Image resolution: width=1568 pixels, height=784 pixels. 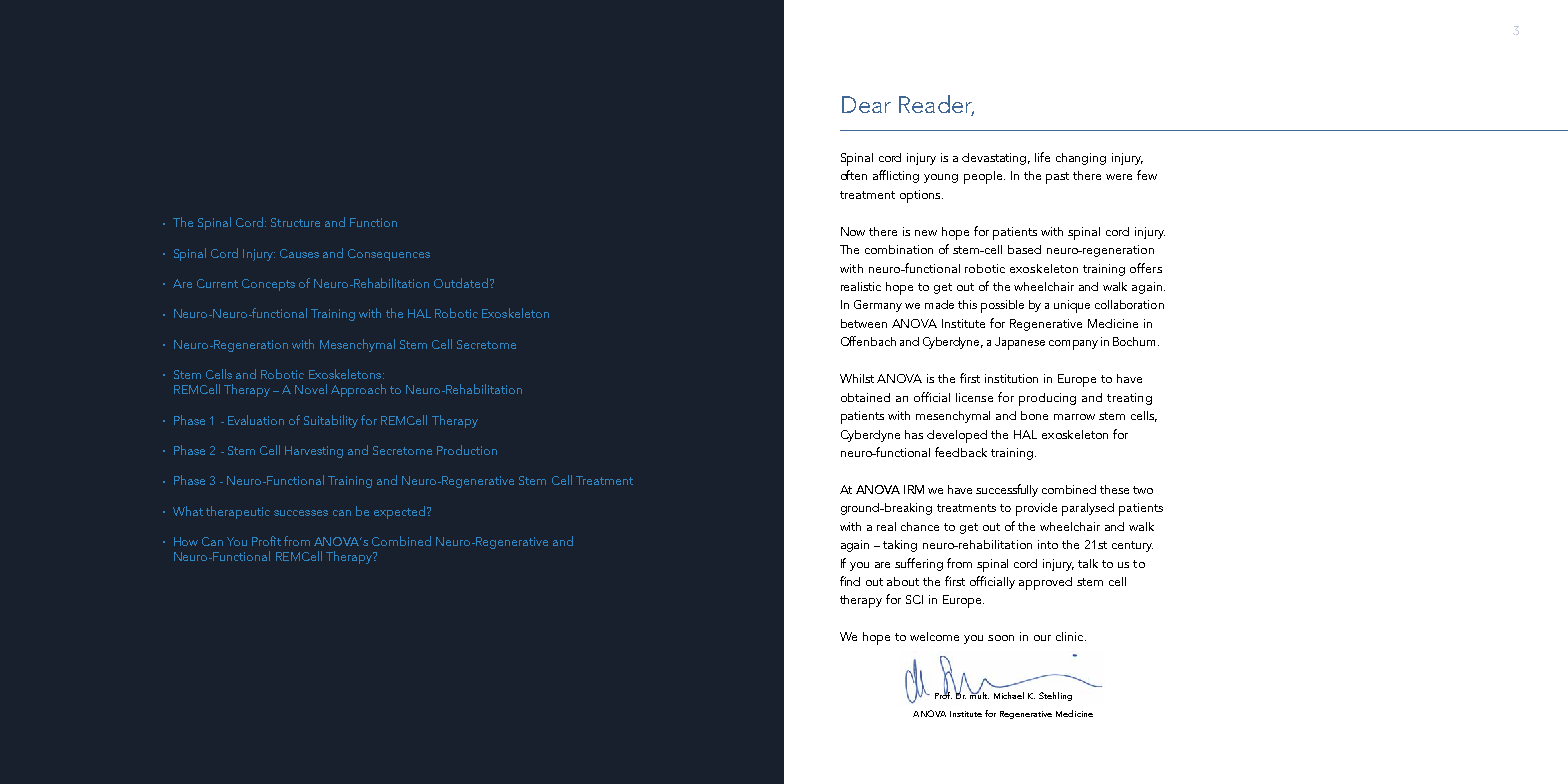 I want to click on Reader, so click(x=936, y=105).
